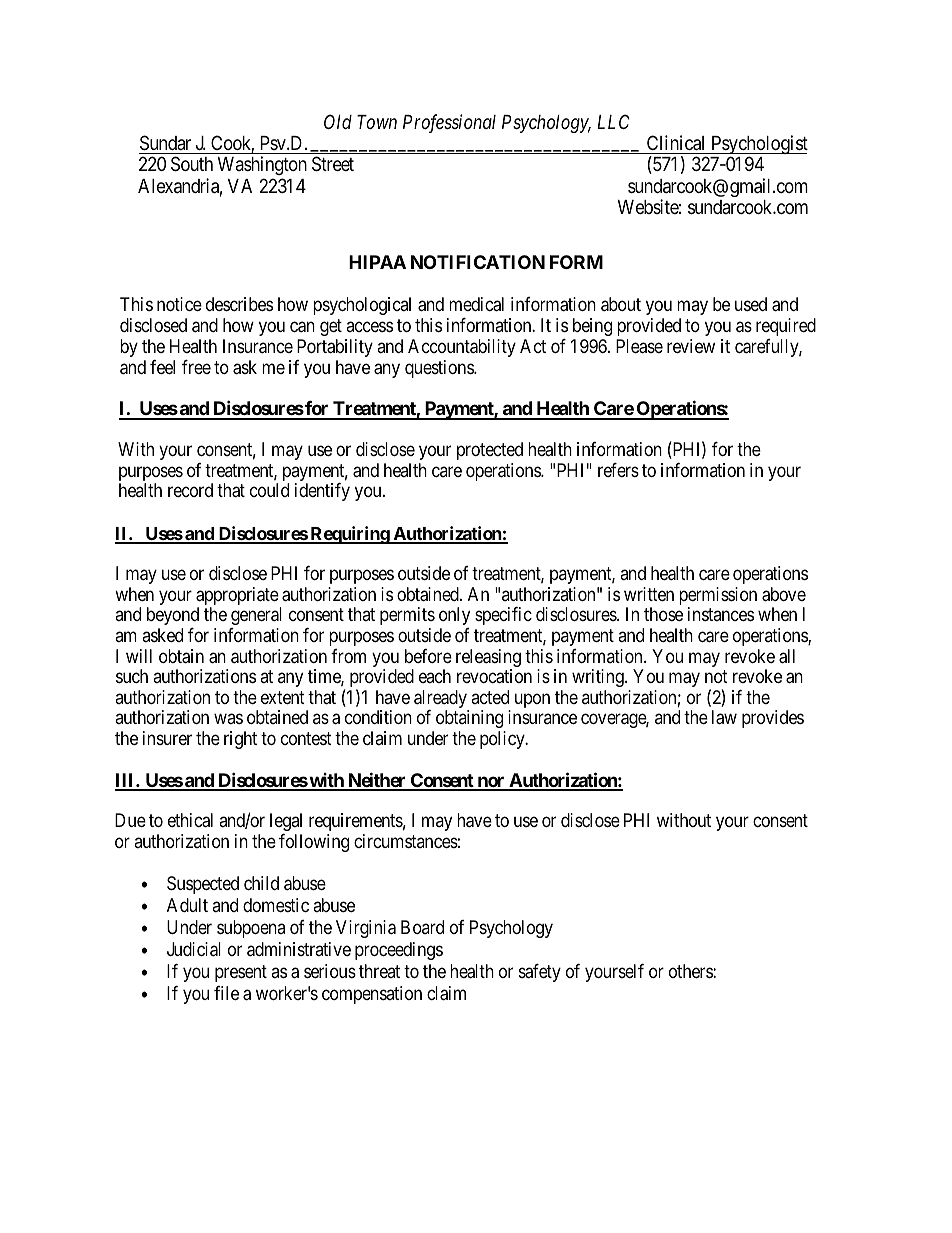 This image has width=952, height=1233. I want to click on South, so click(192, 164).
